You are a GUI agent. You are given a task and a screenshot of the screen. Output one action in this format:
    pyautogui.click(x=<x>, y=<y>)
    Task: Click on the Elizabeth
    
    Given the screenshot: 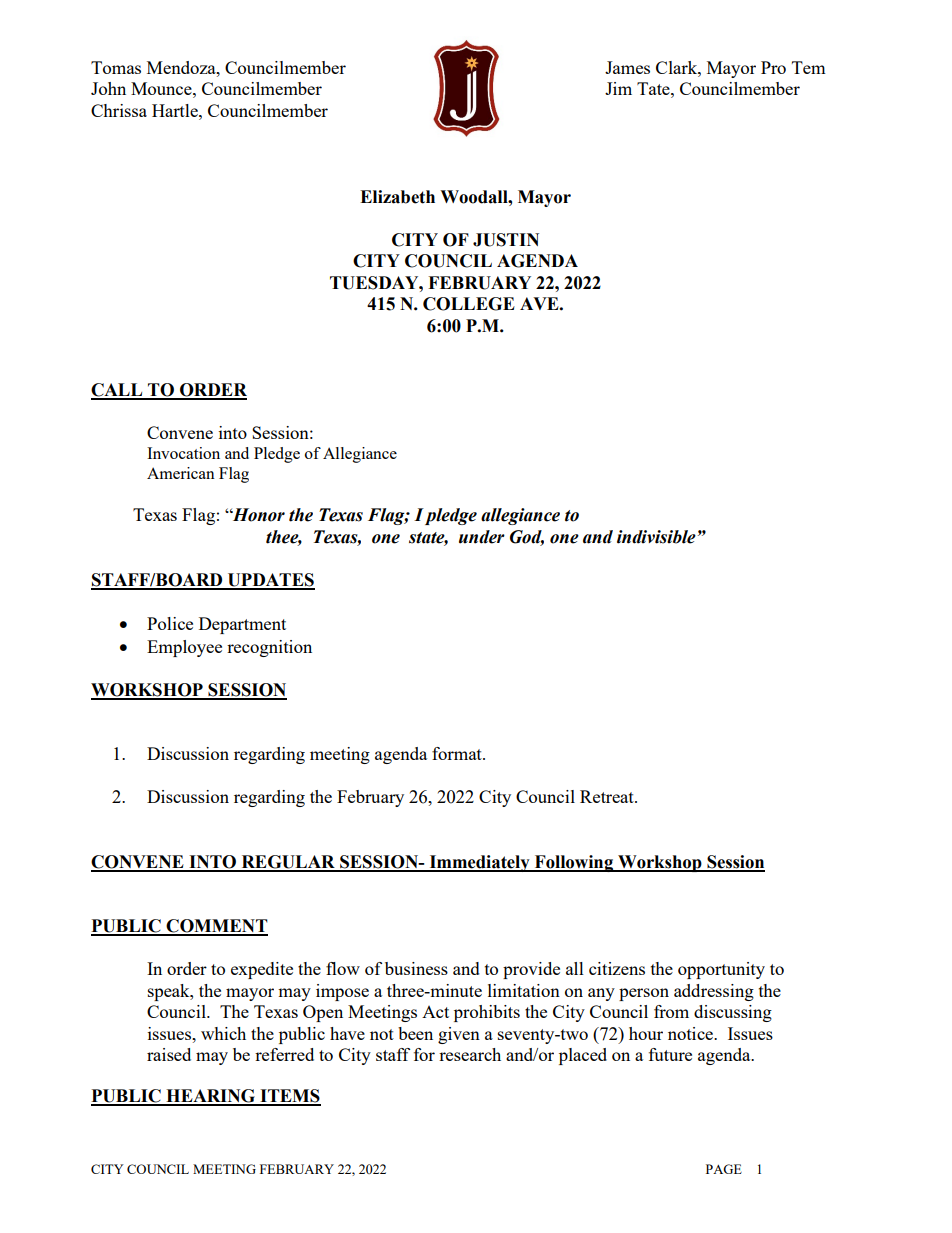 What is the action you would take?
    pyautogui.click(x=397, y=197)
